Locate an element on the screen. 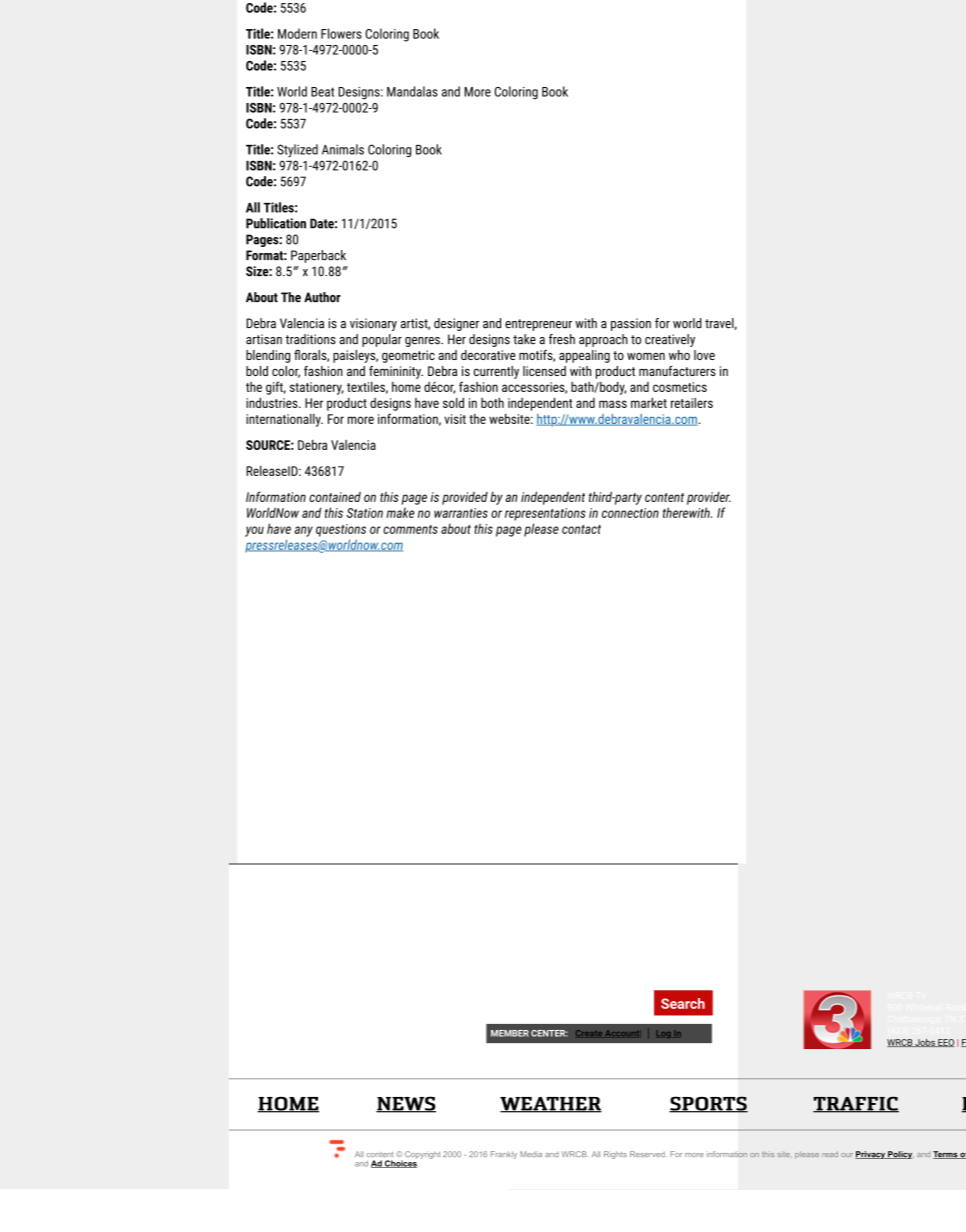 This screenshot has height=1232, width=966. questions is located at coordinates (341, 530).
